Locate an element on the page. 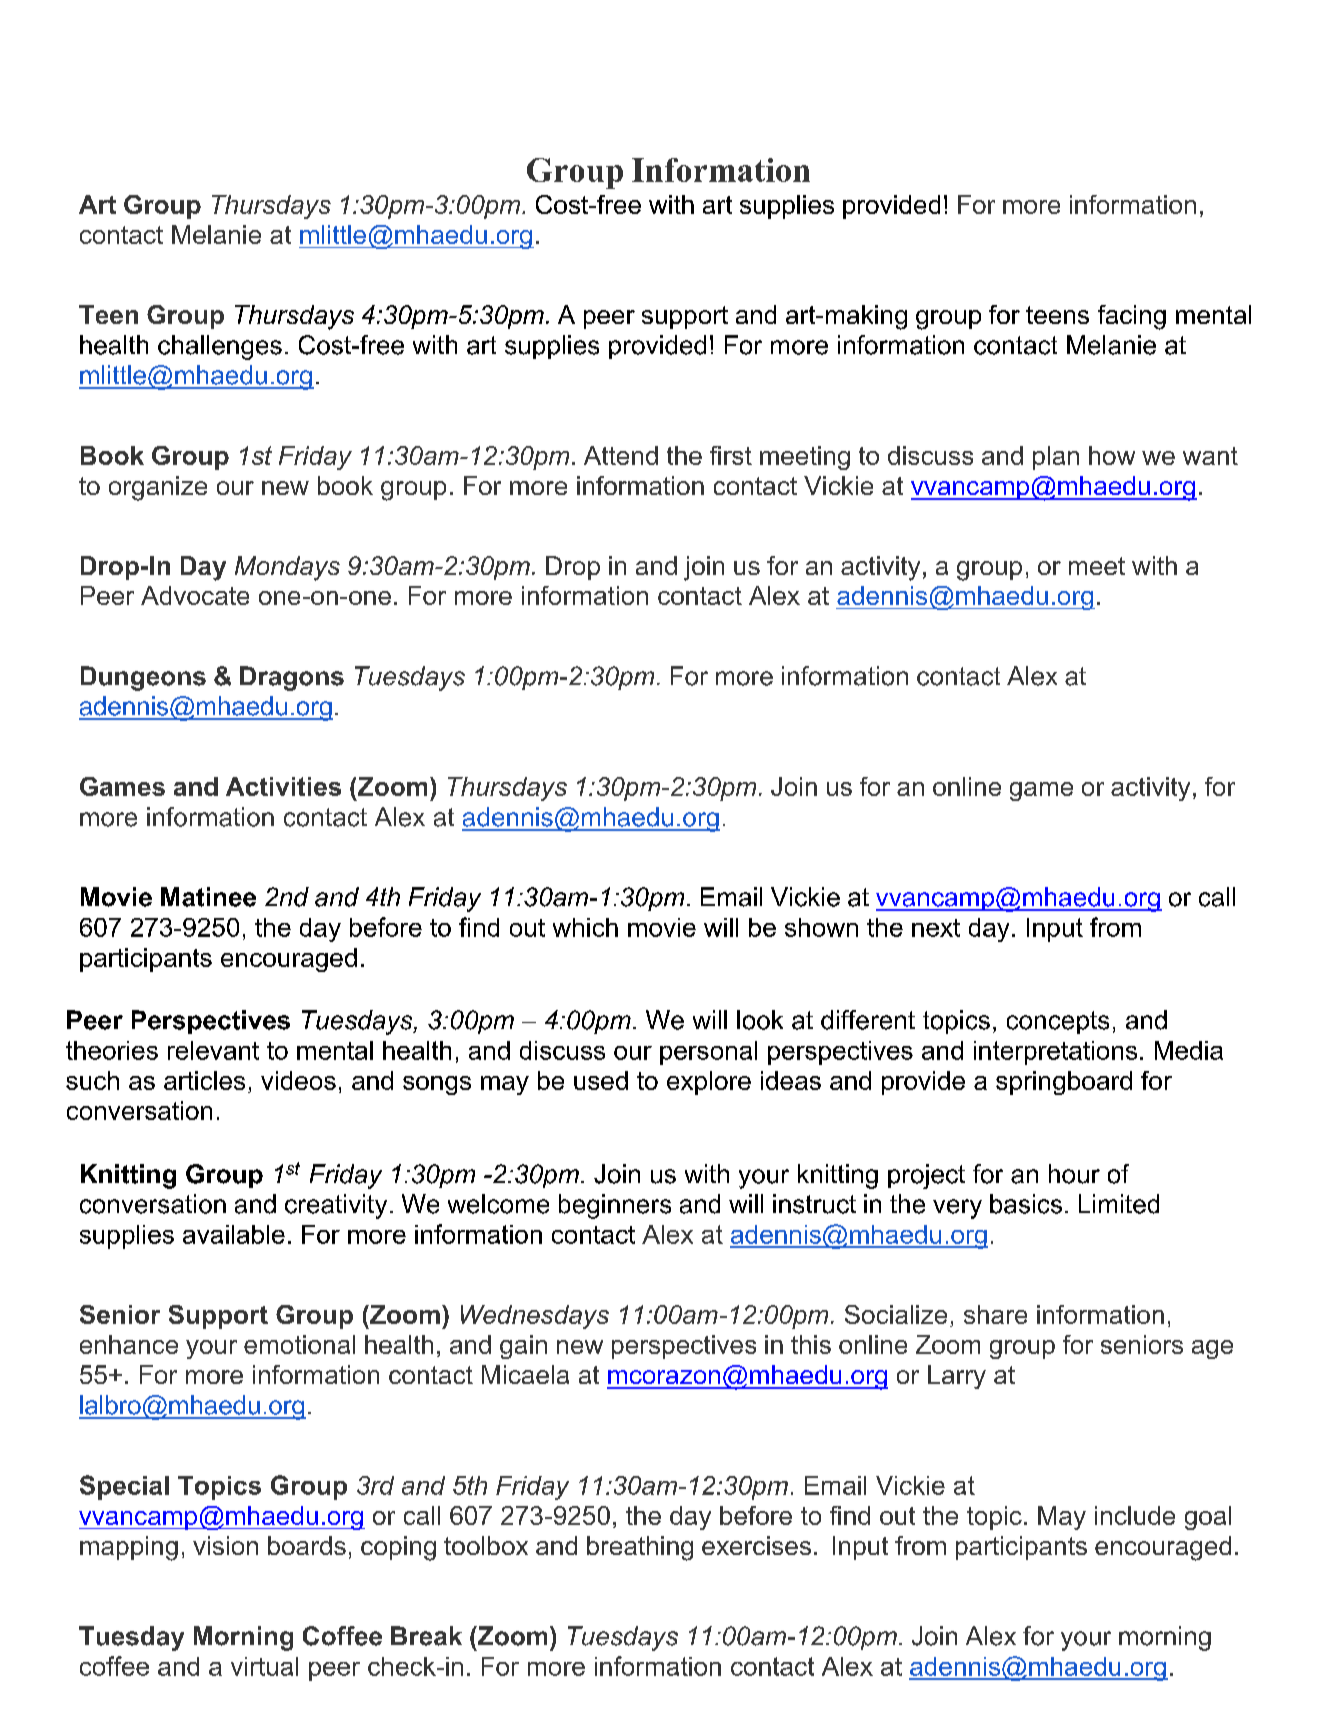  relevant is located at coordinates (213, 1050).
